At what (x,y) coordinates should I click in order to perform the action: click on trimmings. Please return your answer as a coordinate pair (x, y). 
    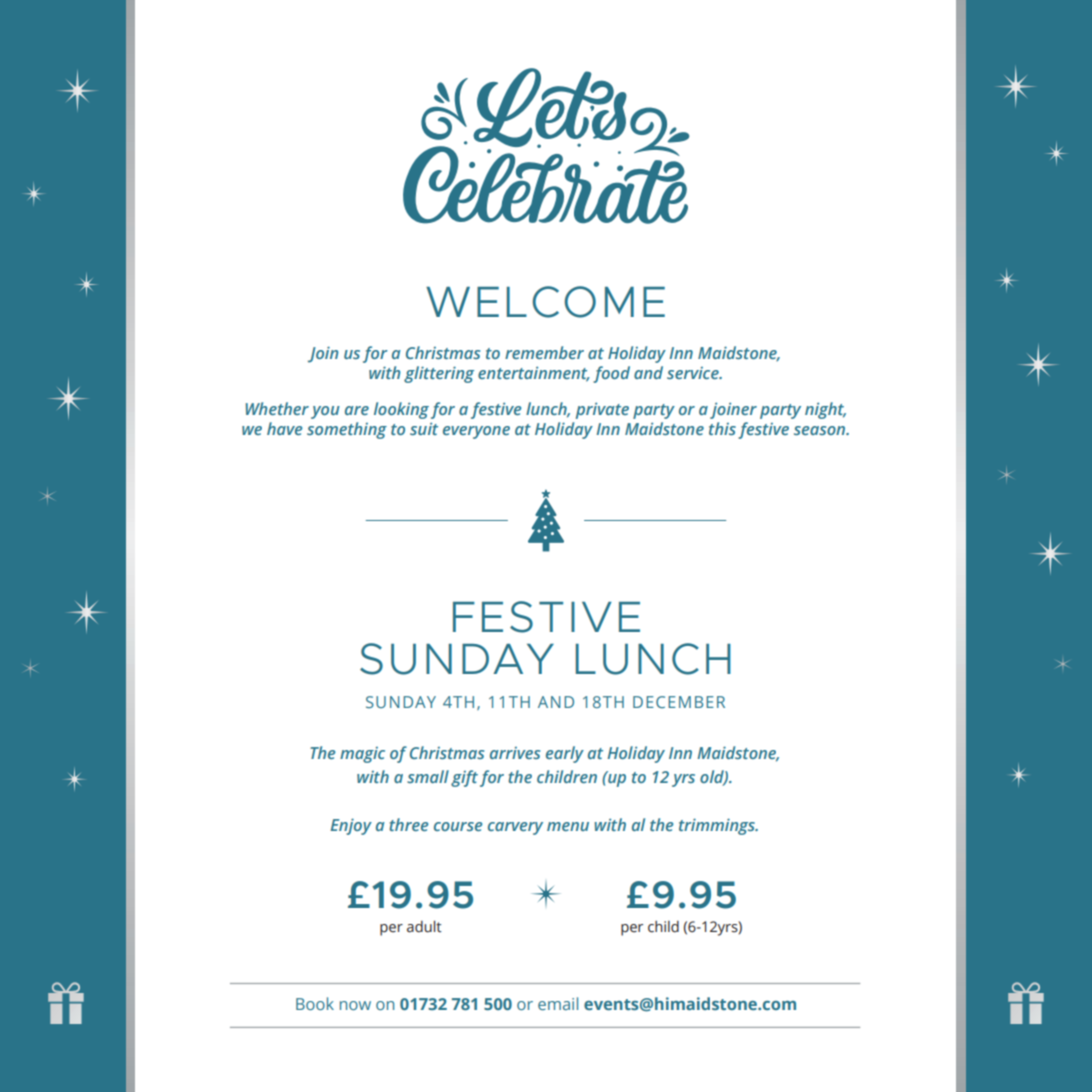
    Looking at the image, I should click on (718, 826).
